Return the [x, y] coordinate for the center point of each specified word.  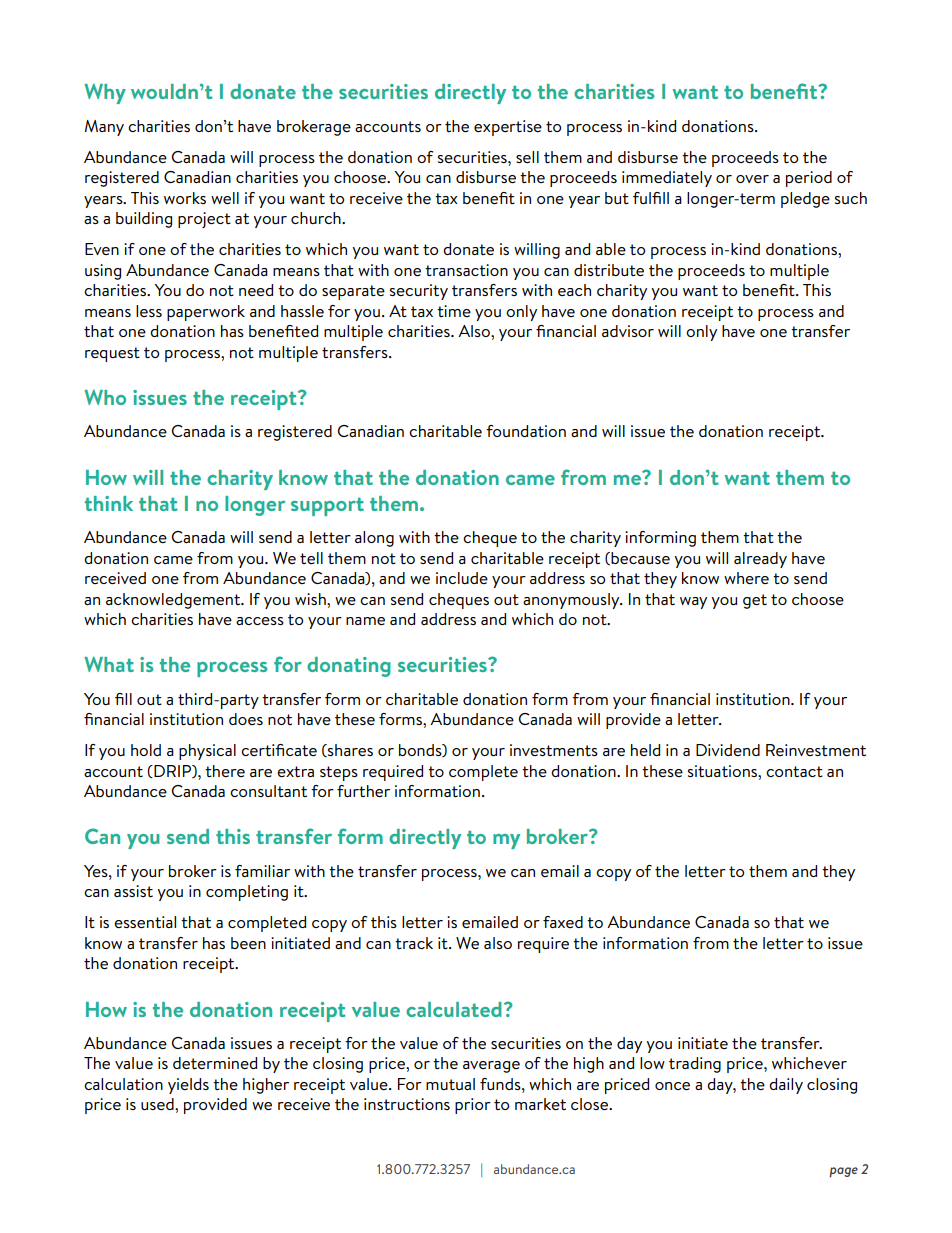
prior [473, 1106]
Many [104, 128]
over [752, 179]
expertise [508, 128]
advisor [628, 331]
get [755, 601]
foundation [526, 431]
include [462, 578]
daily [786, 1086]
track [414, 943]
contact [794, 771]
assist [133, 891]
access [260, 621]
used [158, 1104]
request [112, 354]
